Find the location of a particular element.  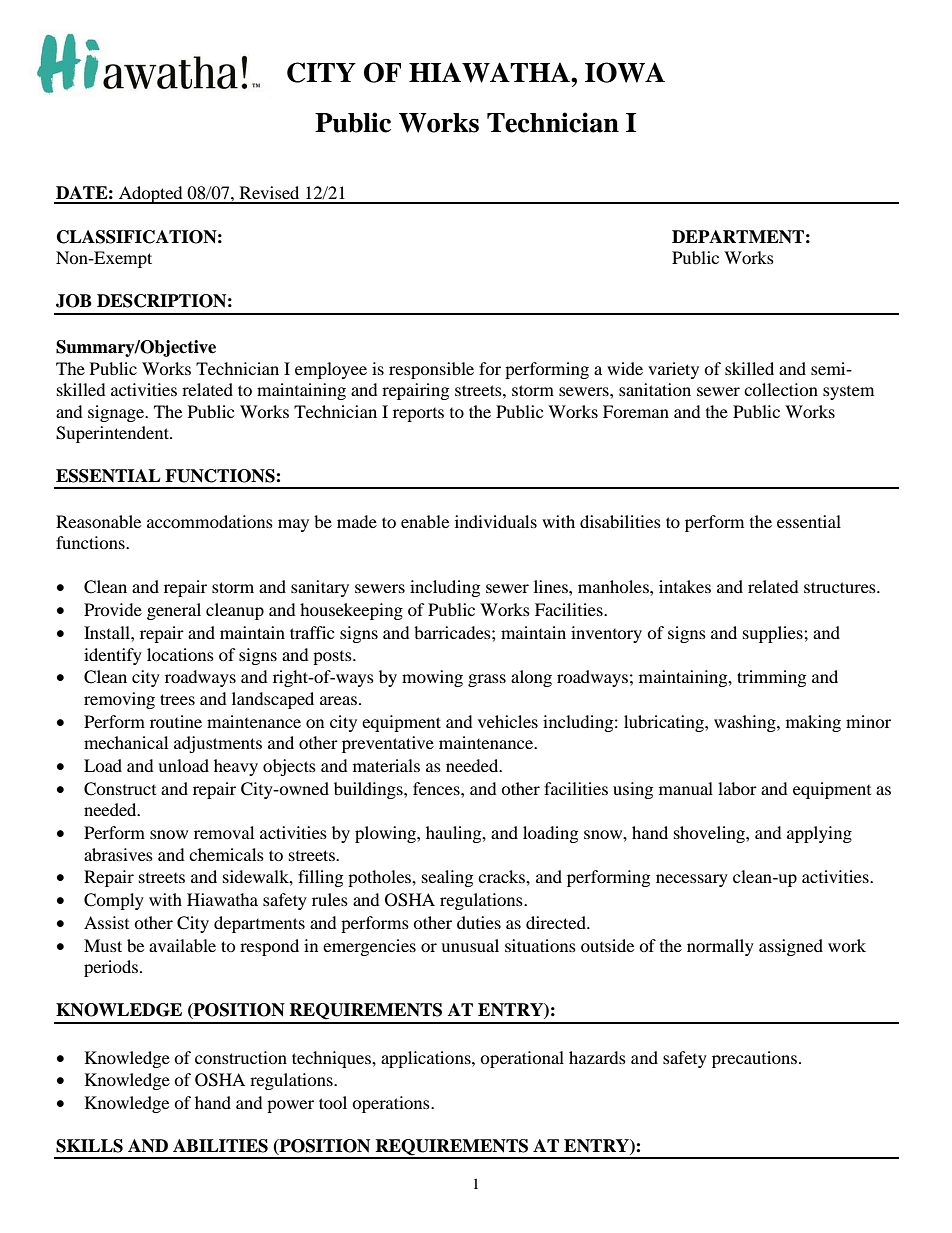

Adopted is located at coordinates (151, 195).
